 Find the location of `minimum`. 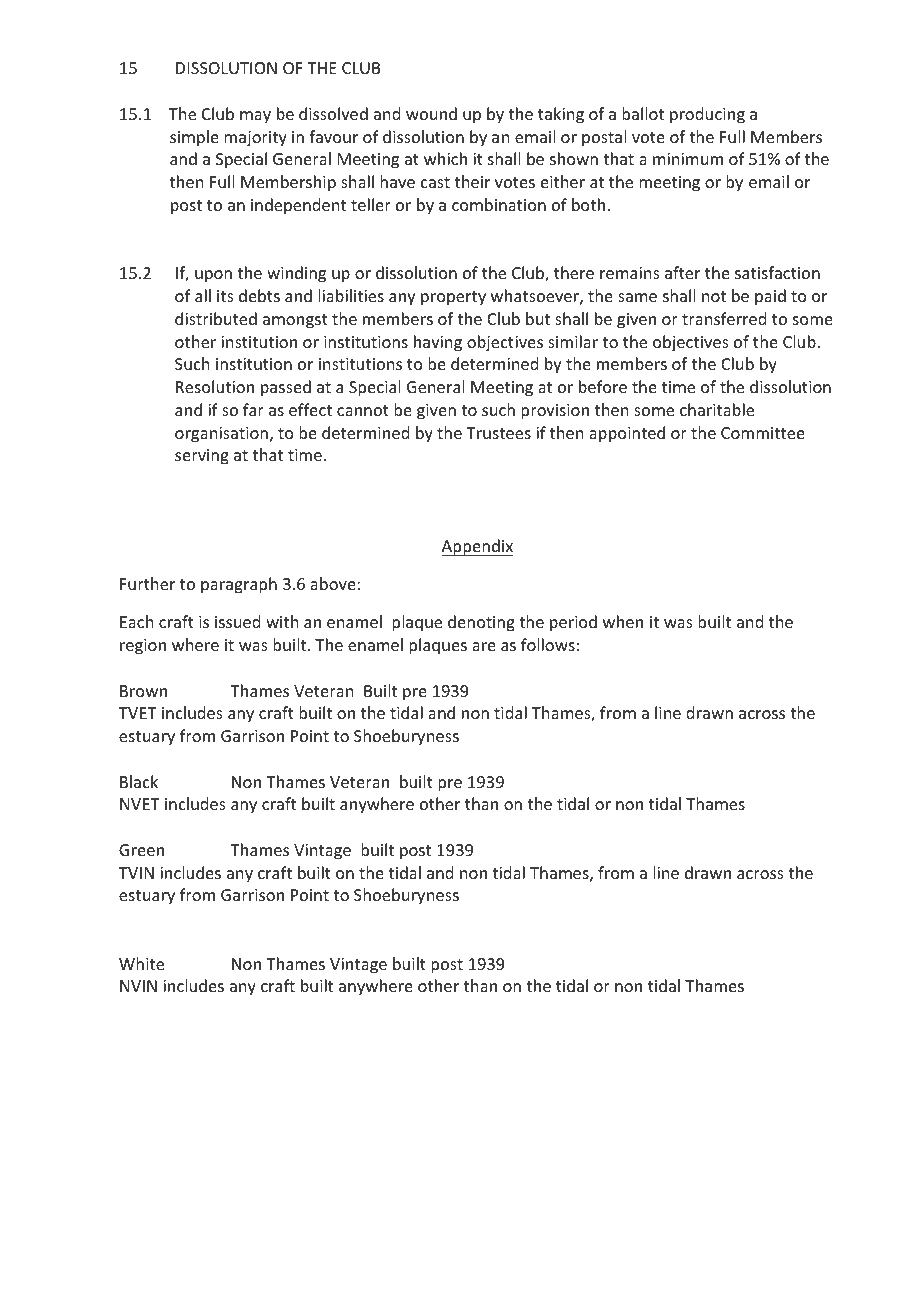

minimum is located at coordinates (688, 159).
